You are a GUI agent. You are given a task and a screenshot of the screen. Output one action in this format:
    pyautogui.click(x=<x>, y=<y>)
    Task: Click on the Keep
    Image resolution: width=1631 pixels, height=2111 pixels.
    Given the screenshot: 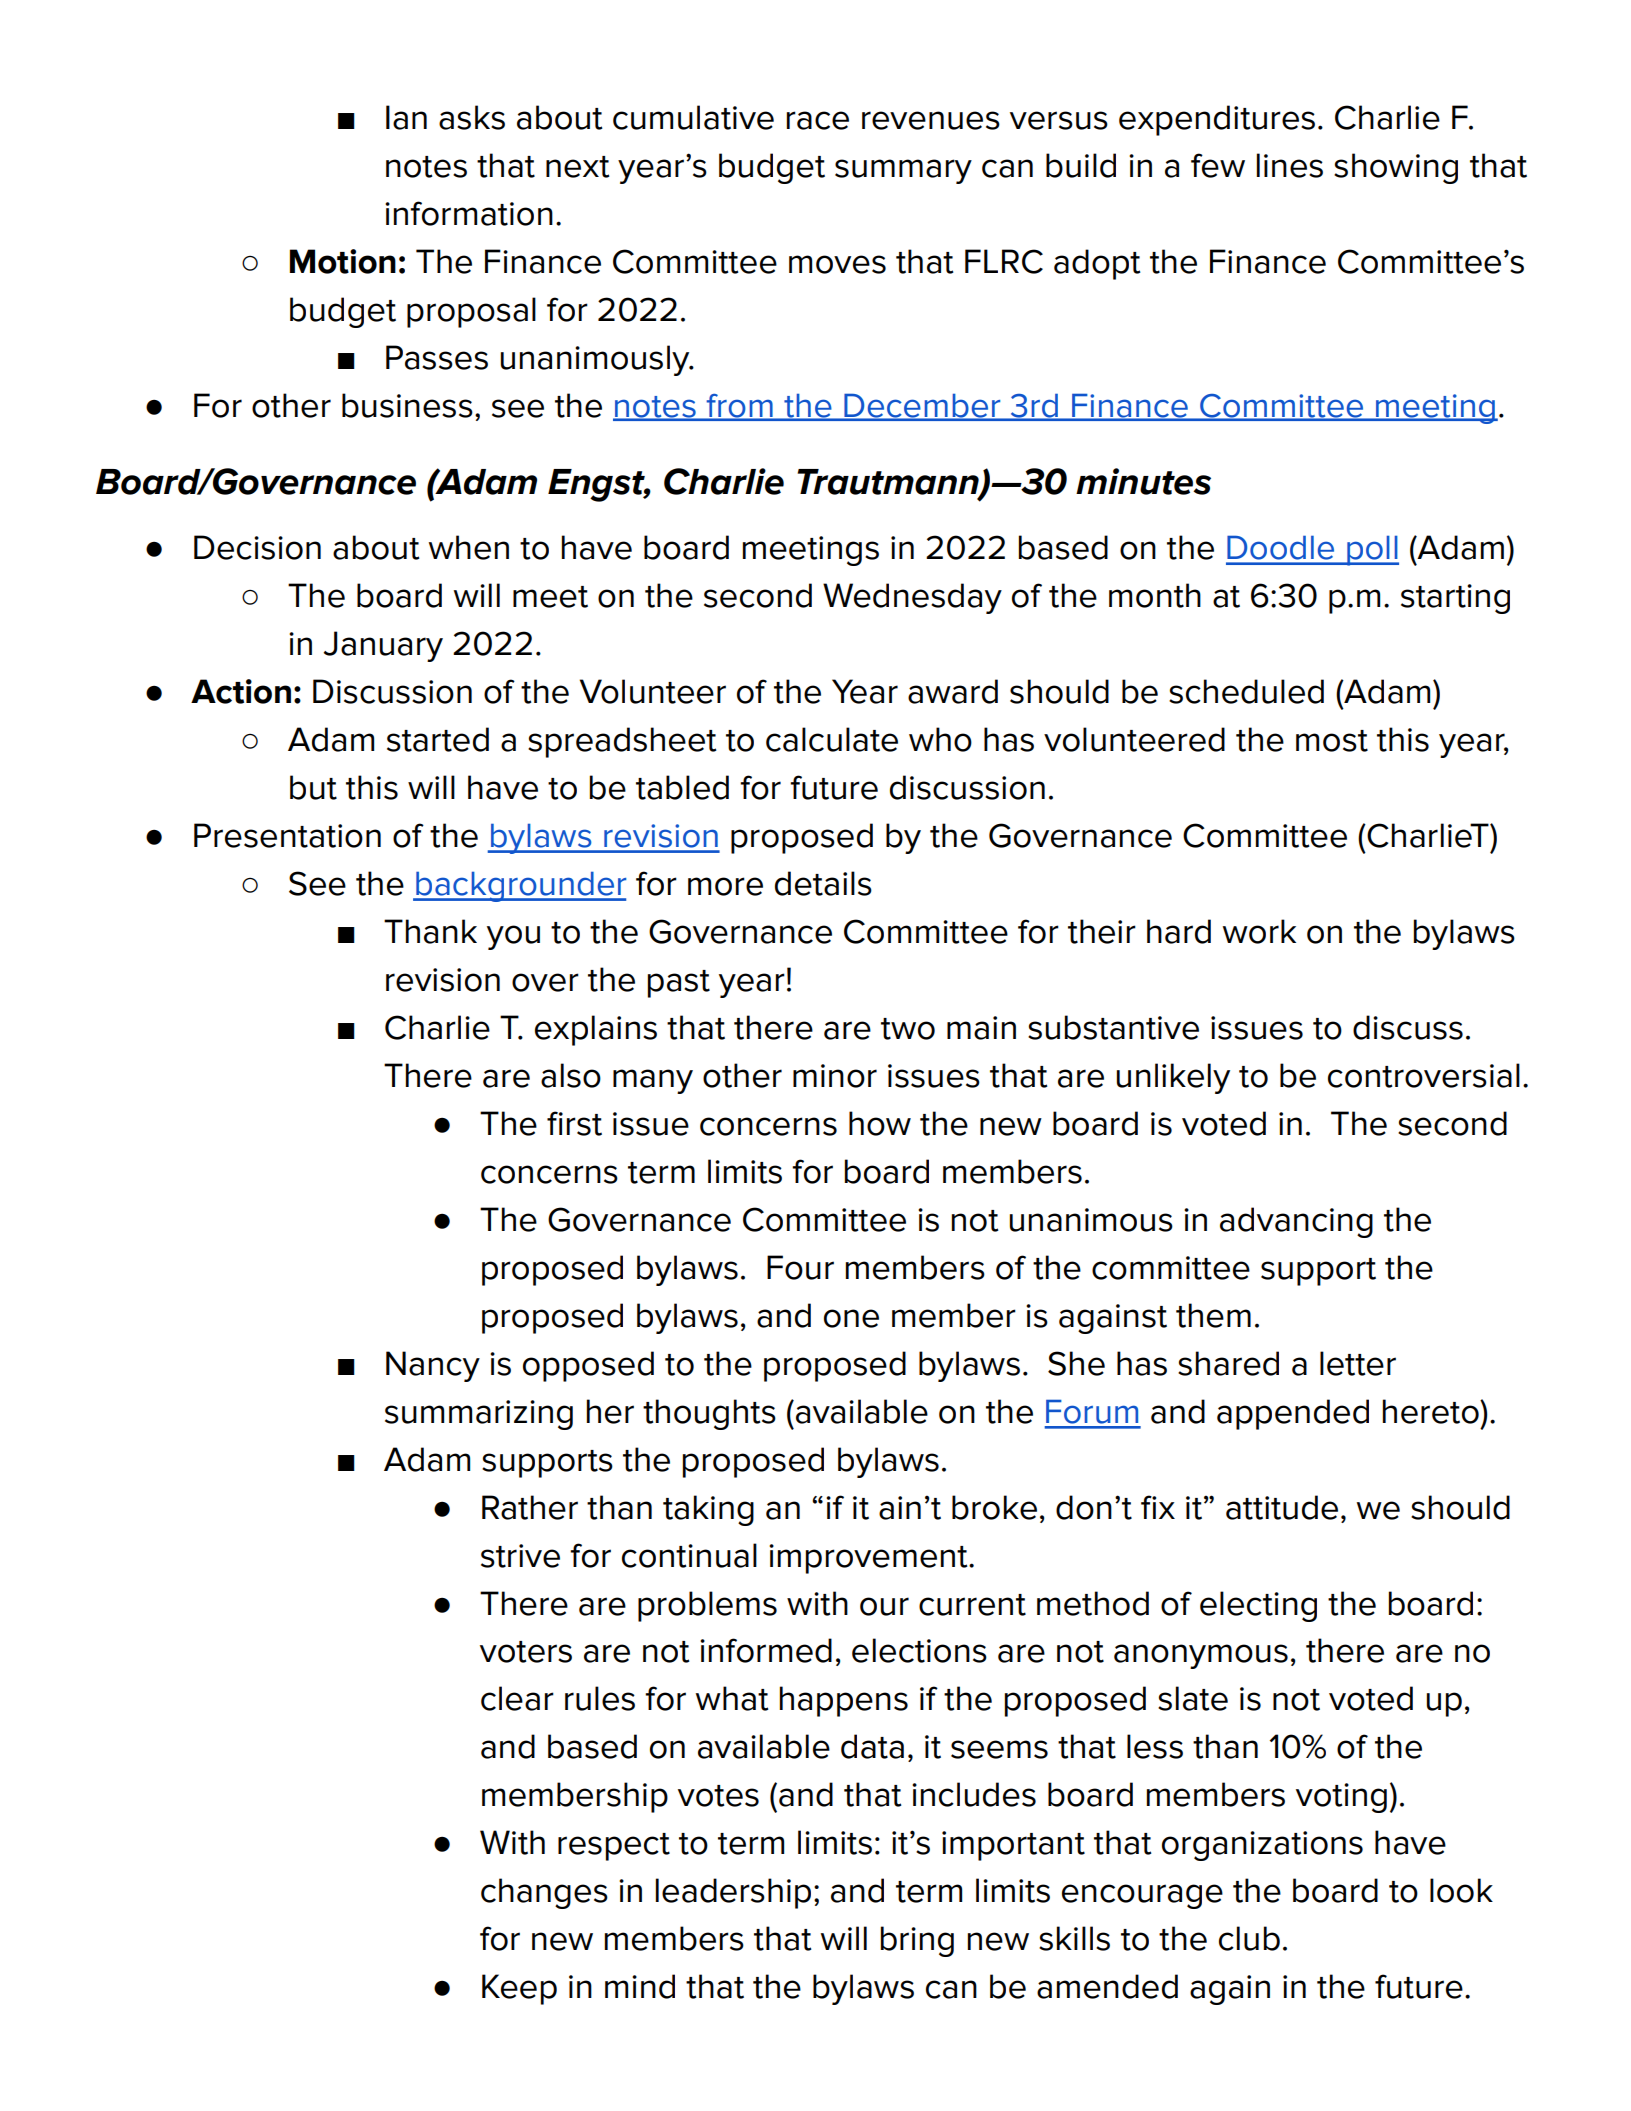 What is the action you would take?
    pyautogui.click(x=519, y=1989)
